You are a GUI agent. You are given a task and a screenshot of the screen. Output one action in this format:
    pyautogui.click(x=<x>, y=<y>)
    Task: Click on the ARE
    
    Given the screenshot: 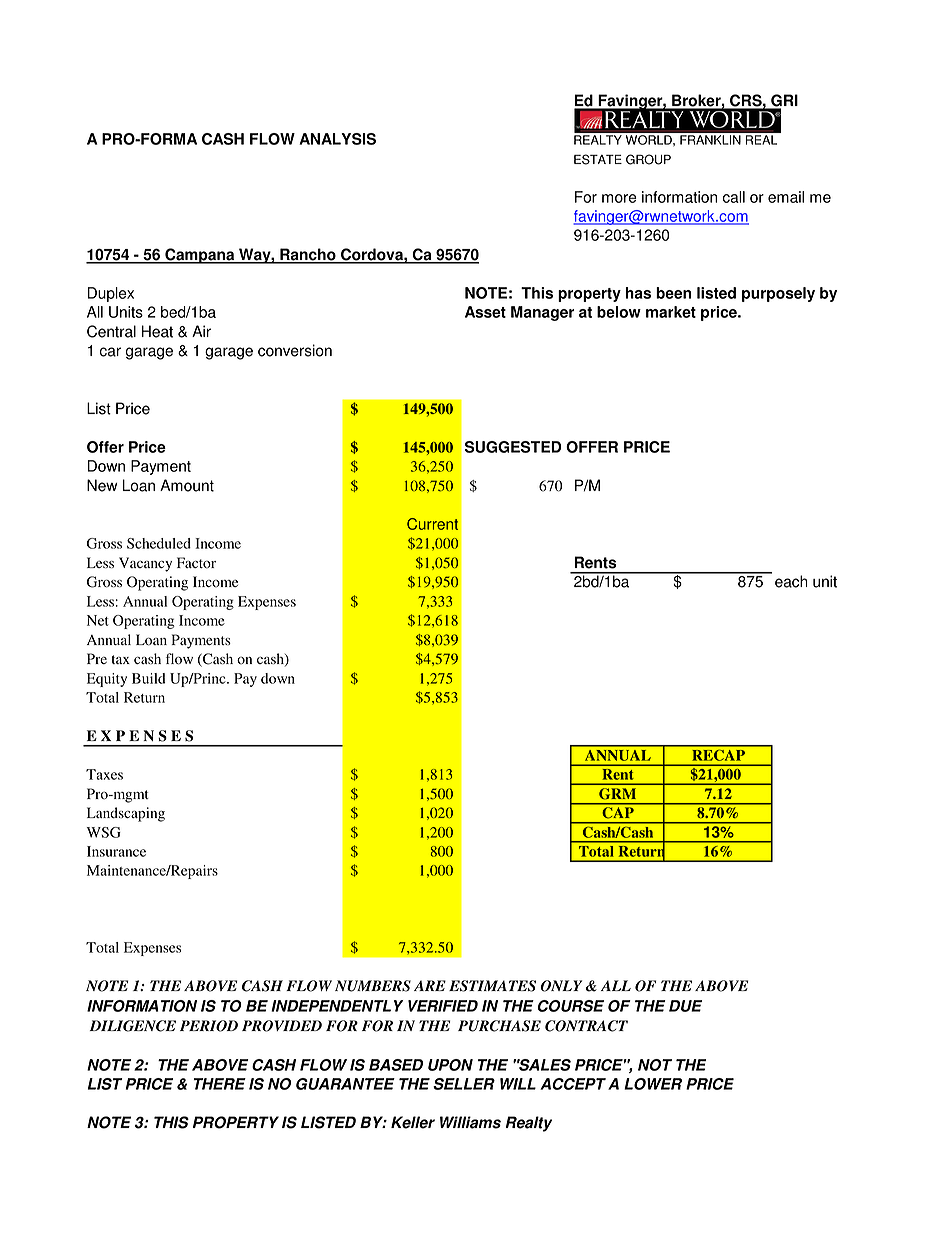 What is the action you would take?
    pyautogui.click(x=430, y=985)
